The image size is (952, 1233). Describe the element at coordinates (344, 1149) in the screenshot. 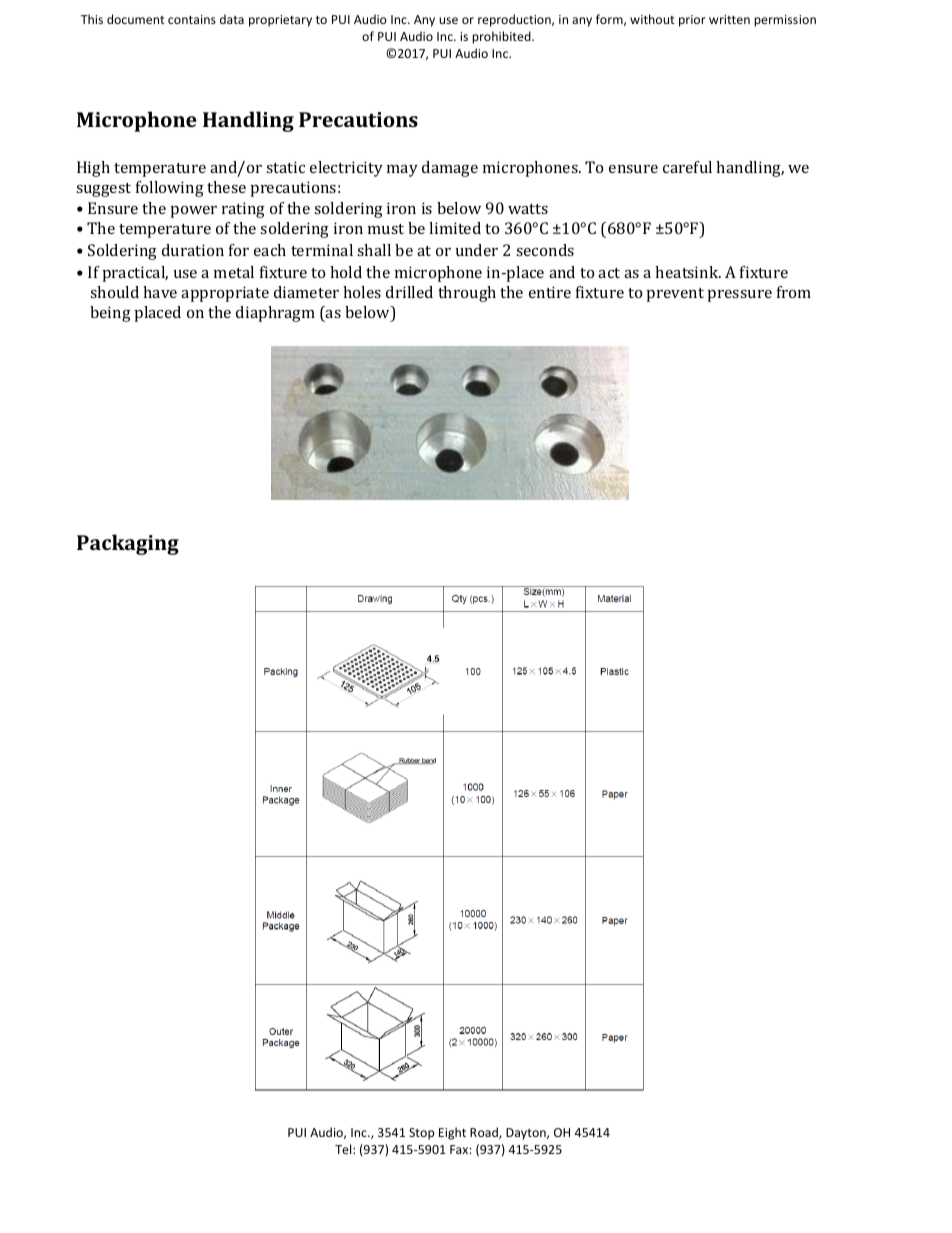

I see `Tel` at that location.
